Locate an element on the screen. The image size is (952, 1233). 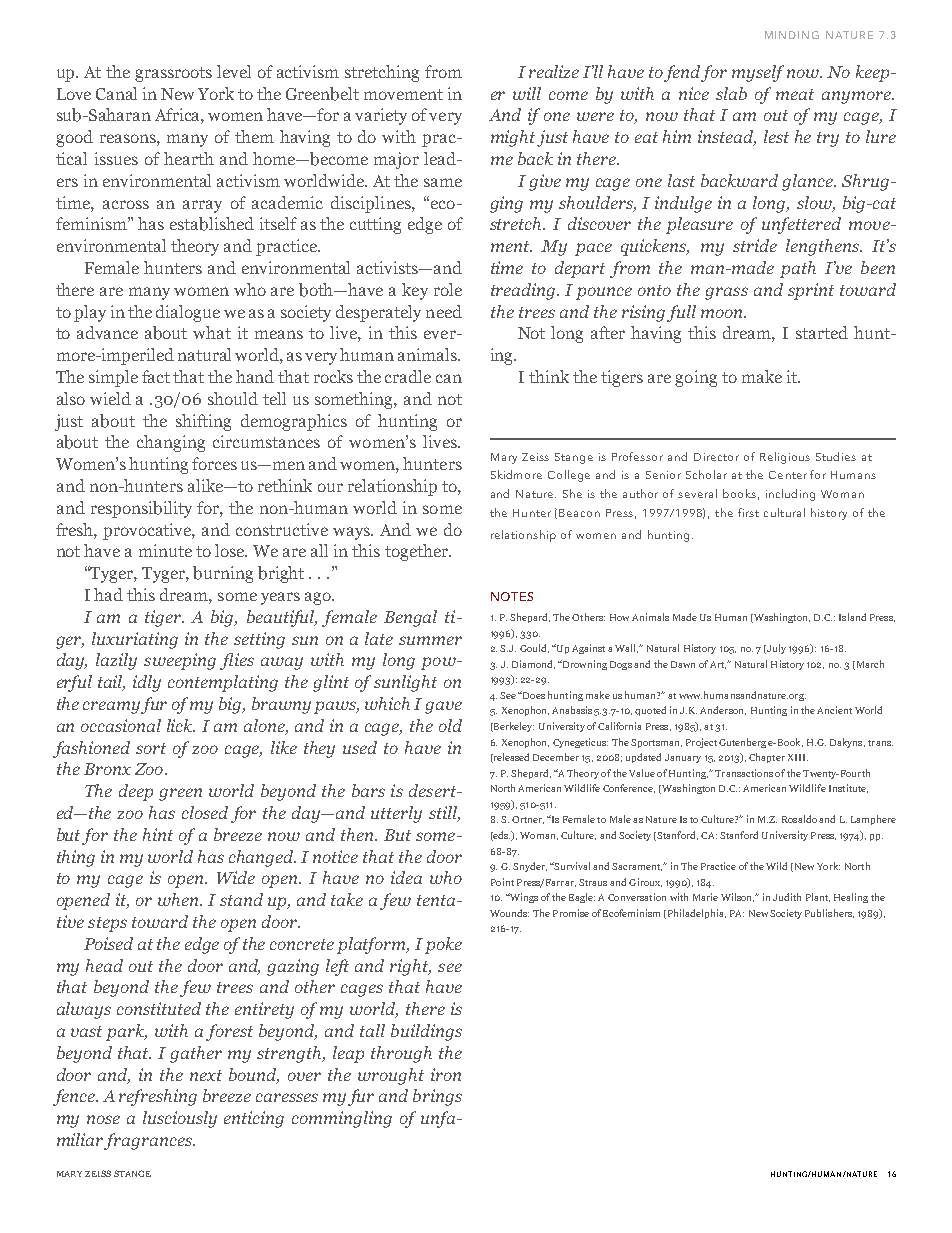
started is located at coordinates (822, 332).
